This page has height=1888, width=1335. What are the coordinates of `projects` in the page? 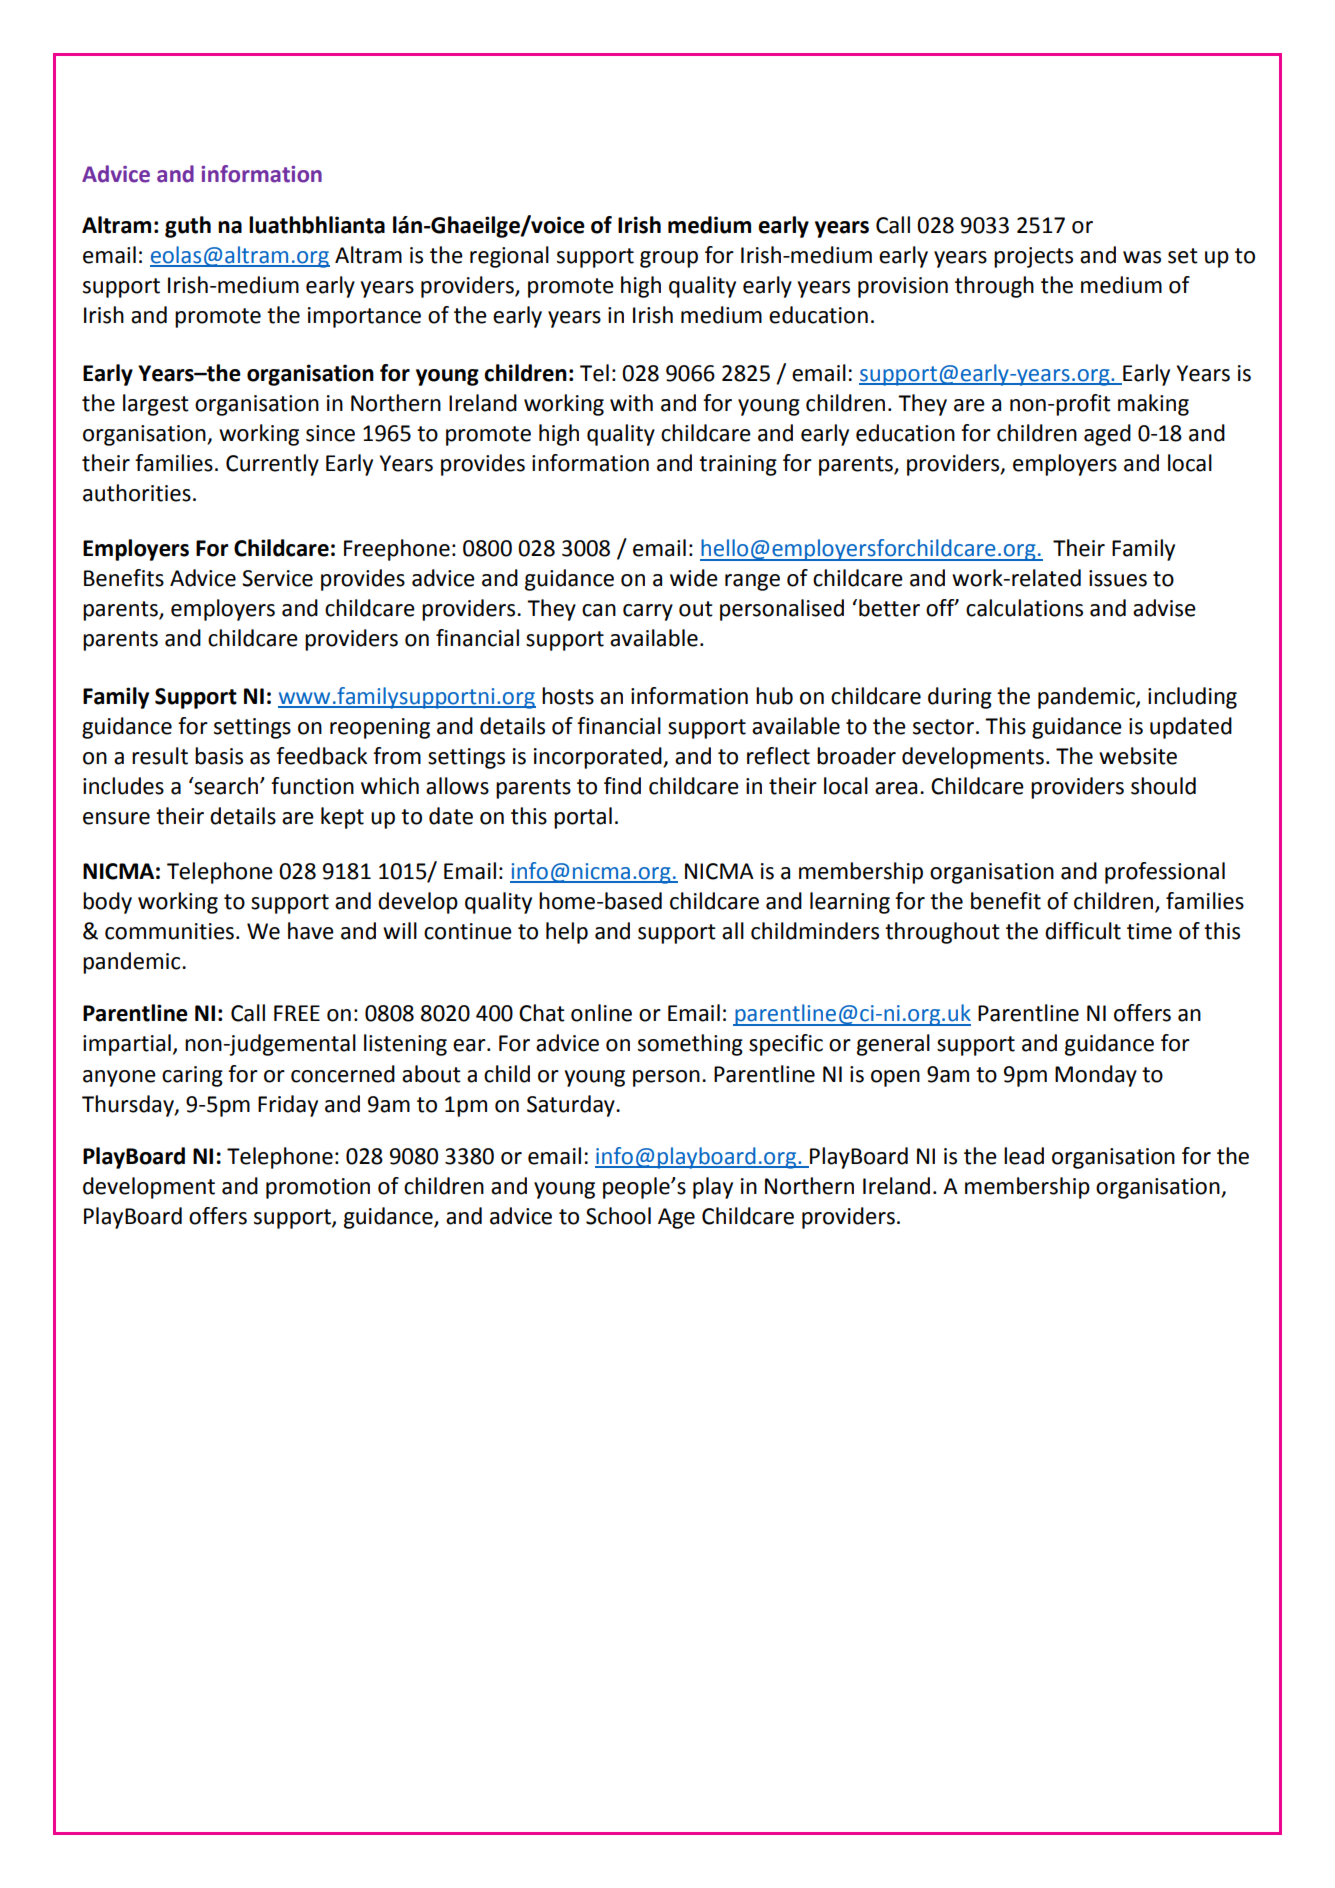 It's located at (1033, 257).
